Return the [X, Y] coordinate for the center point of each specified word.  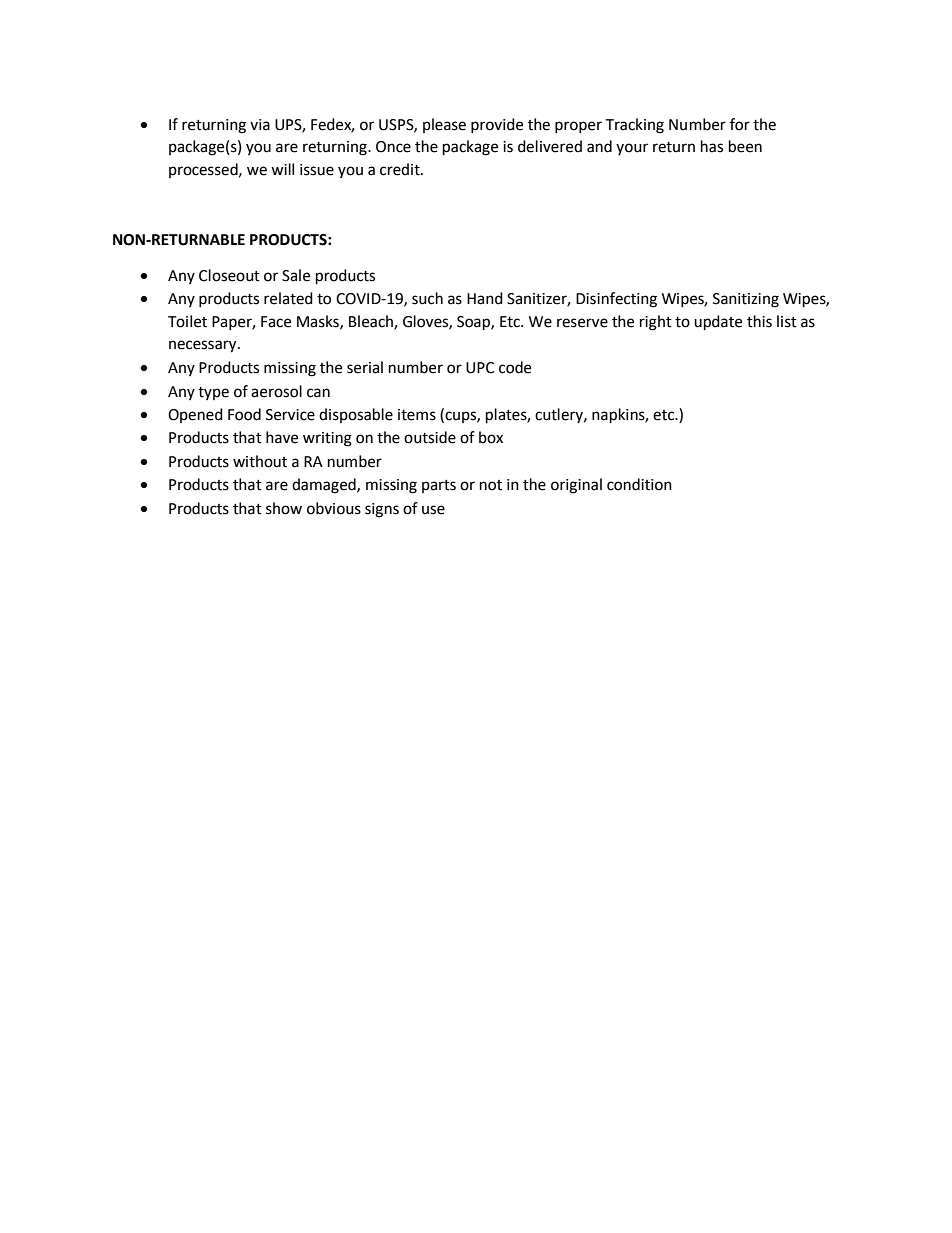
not [491, 485]
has [712, 146]
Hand [485, 298]
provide [497, 125]
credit [401, 169]
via [260, 125]
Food [244, 414]
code [515, 367]
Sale [296, 275]
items [417, 415]
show [284, 508]
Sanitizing [746, 300]
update [718, 323]
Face [276, 322]
